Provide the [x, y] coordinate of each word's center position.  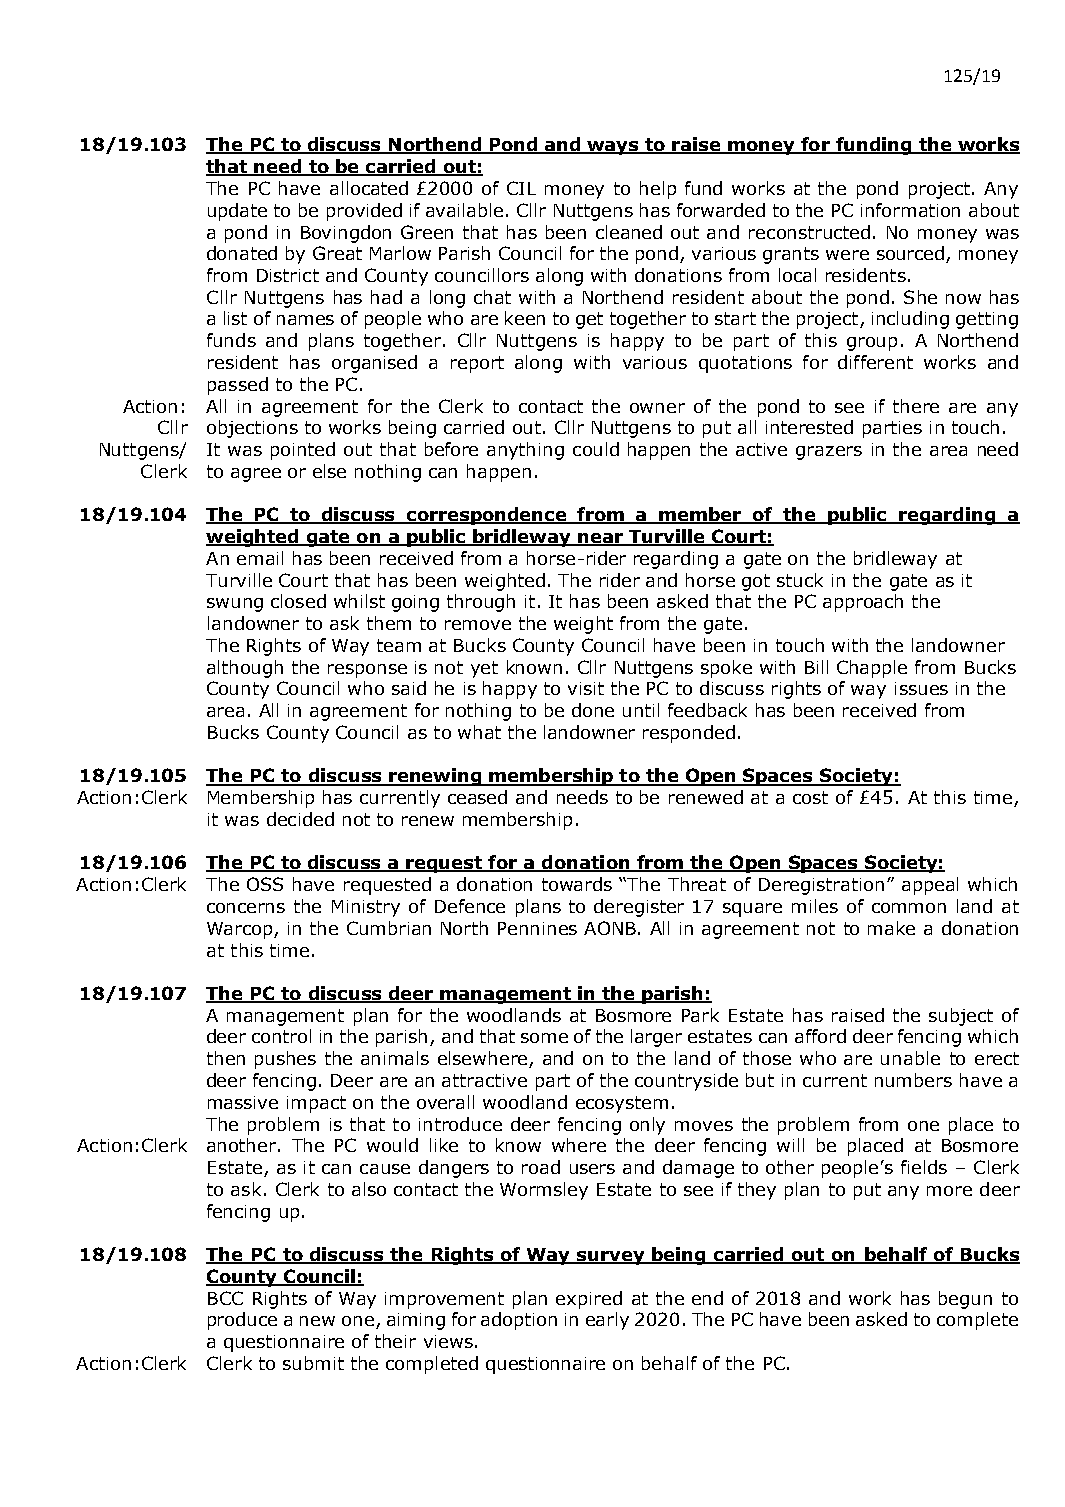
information [910, 210]
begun [965, 1300]
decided [300, 819]
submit [313, 1363]
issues [921, 688]
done [593, 710]
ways [614, 148]
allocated [369, 188]
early [607, 1321]
